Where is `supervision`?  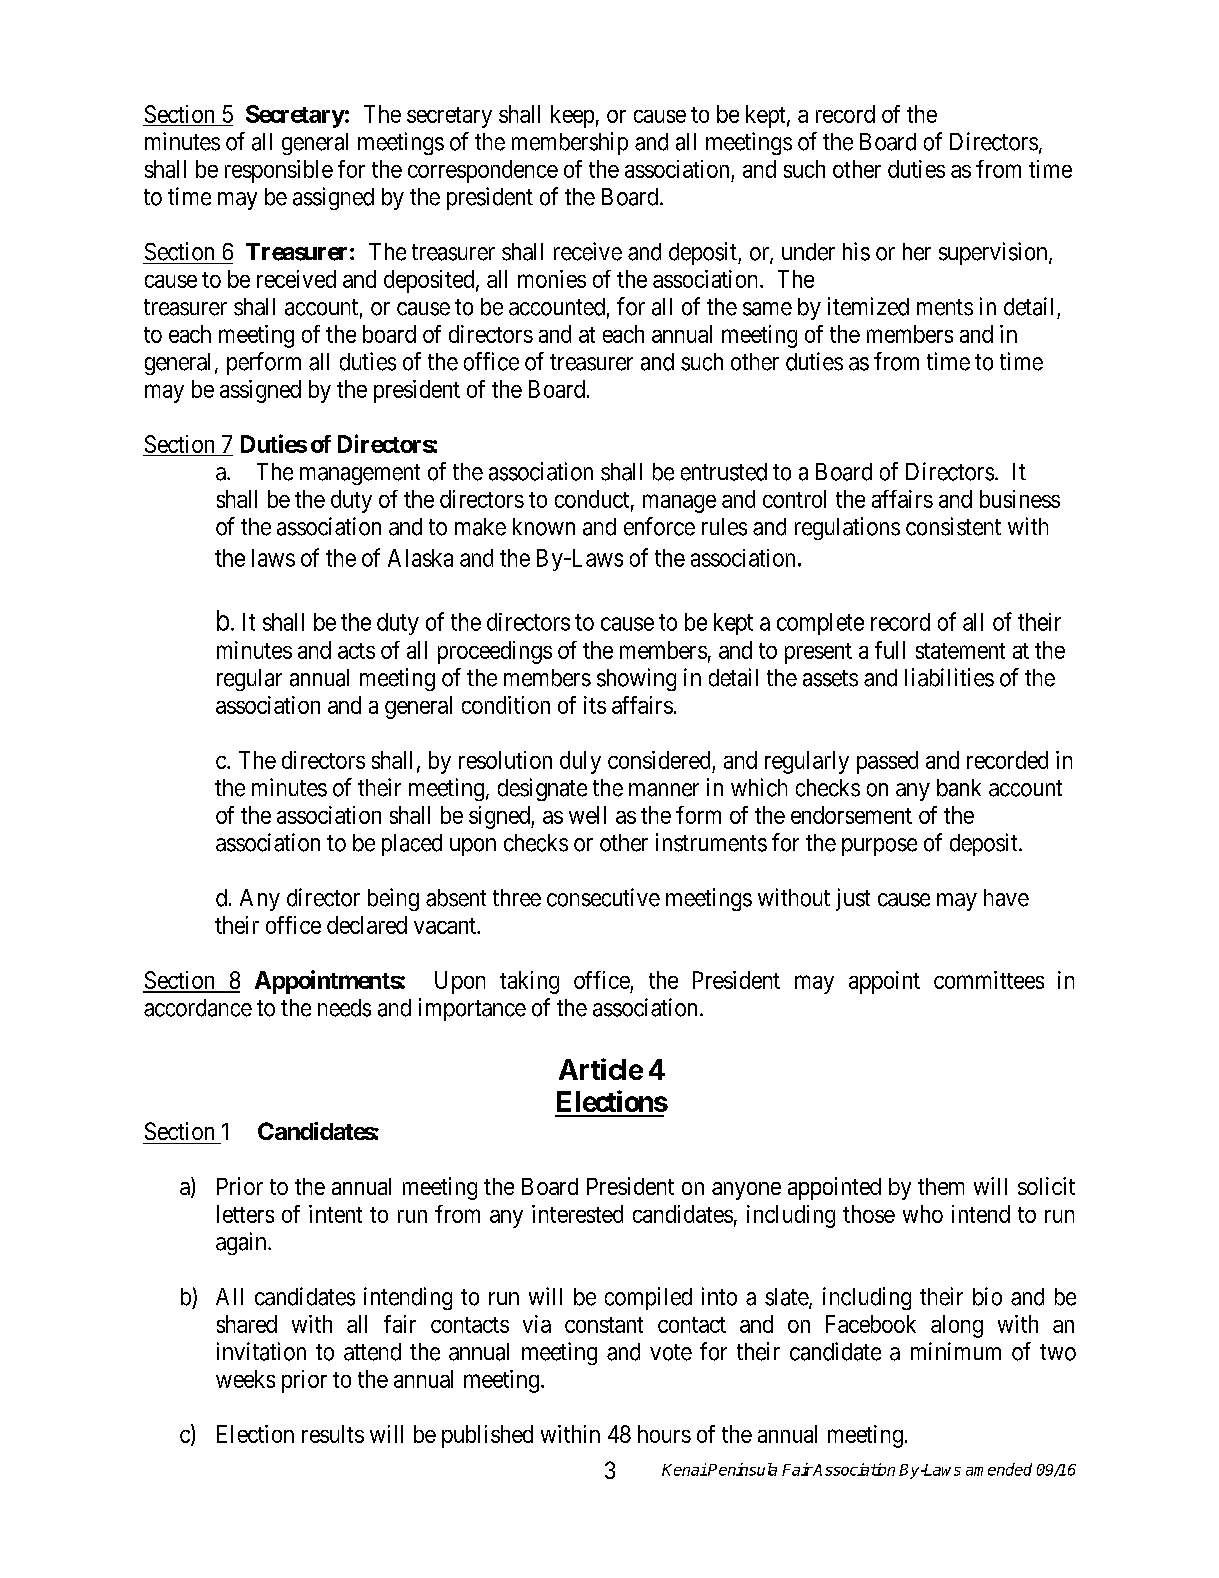 supervision is located at coordinates (994, 253).
